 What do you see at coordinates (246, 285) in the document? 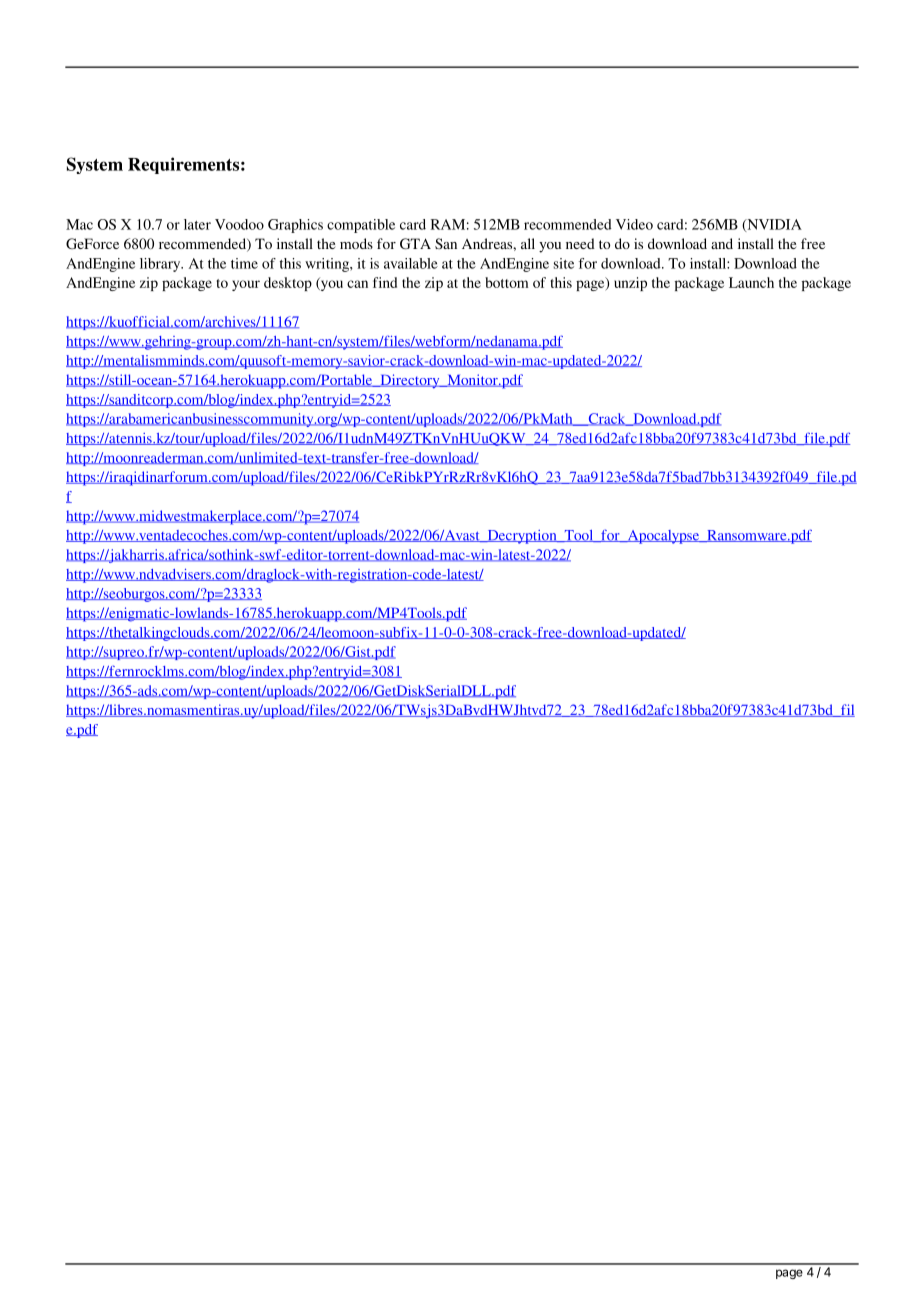
I see `your` at bounding box center [246, 285].
